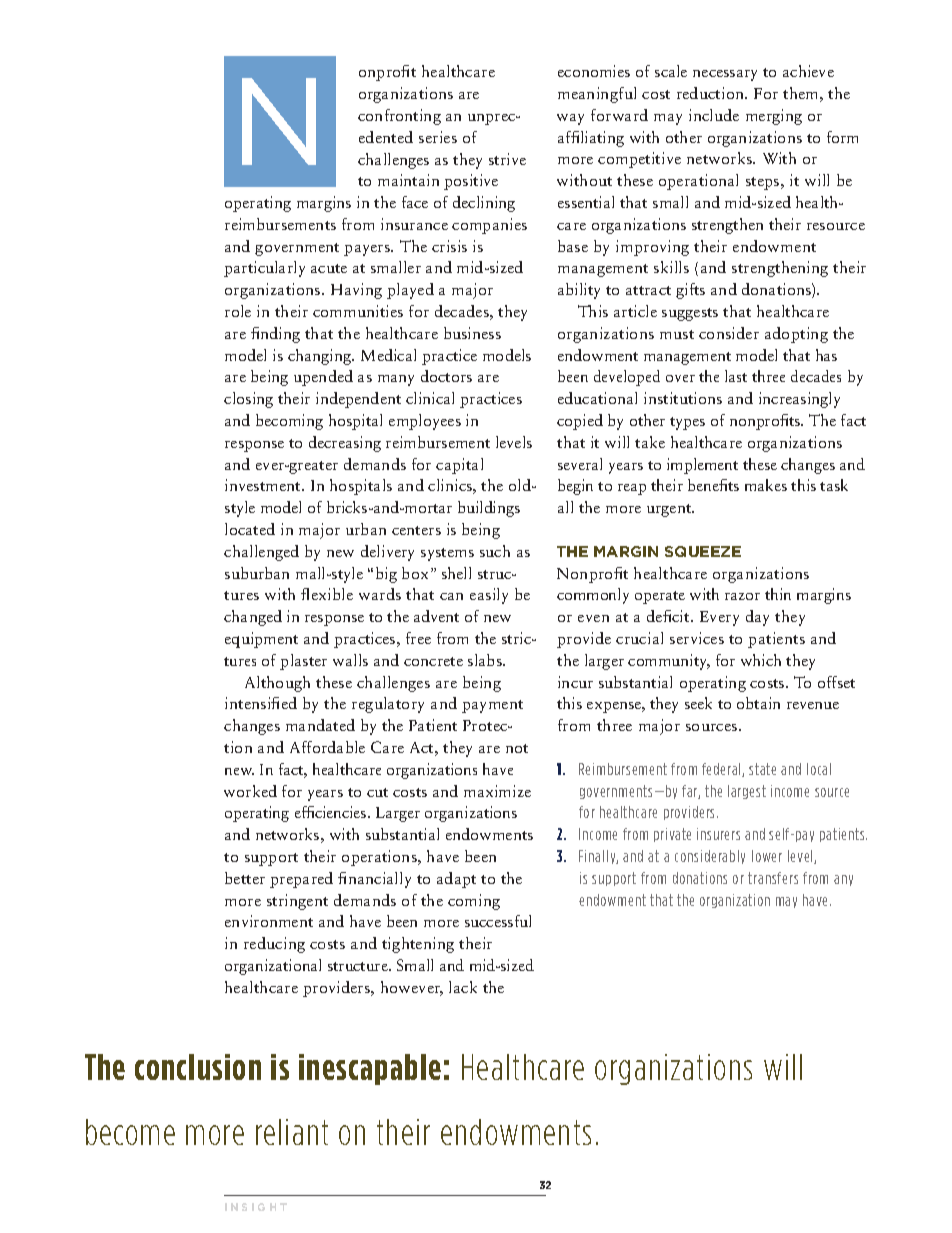  I want to click on better, so click(245, 878).
